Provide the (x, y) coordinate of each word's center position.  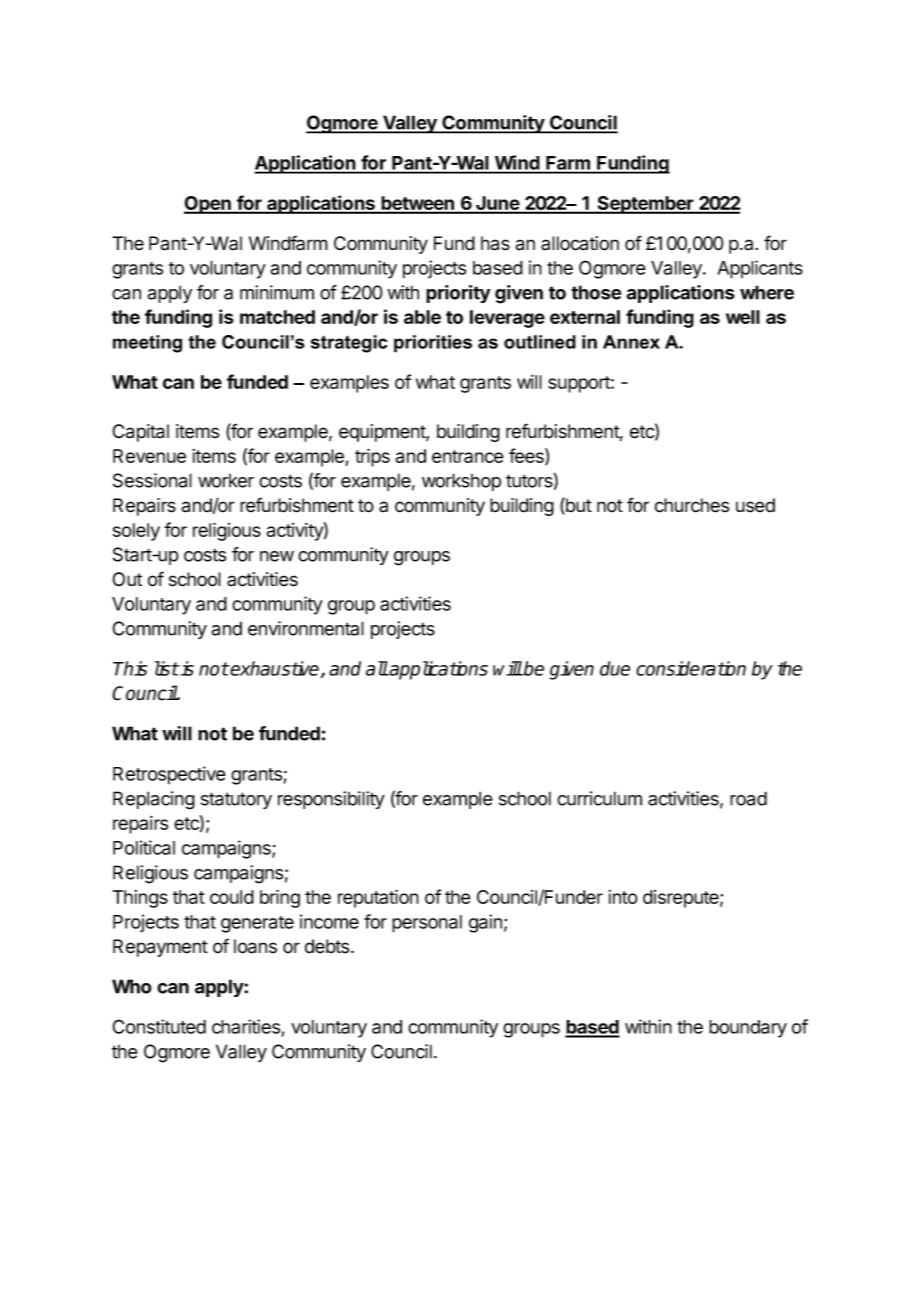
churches (692, 505)
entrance (468, 456)
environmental (306, 628)
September (645, 205)
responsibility (331, 800)
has (495, 243)
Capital (140, 433)
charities (246, 1026)
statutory (236, 800)
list (167, 668)
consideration (691, 668)
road (748, 798)
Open (208, 205)
